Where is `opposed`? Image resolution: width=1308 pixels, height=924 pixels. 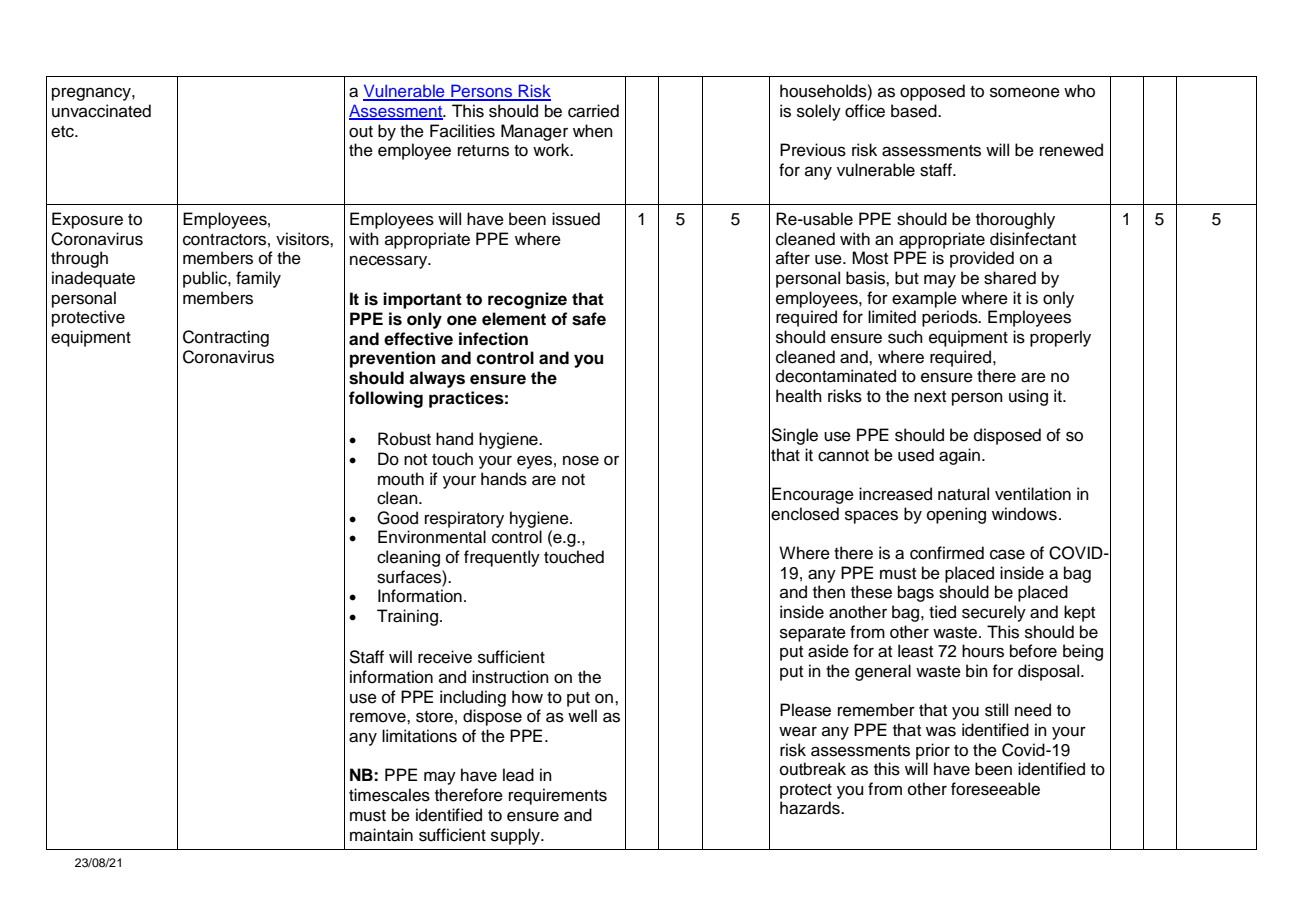
opposed is located at coordinates (932, 92).
